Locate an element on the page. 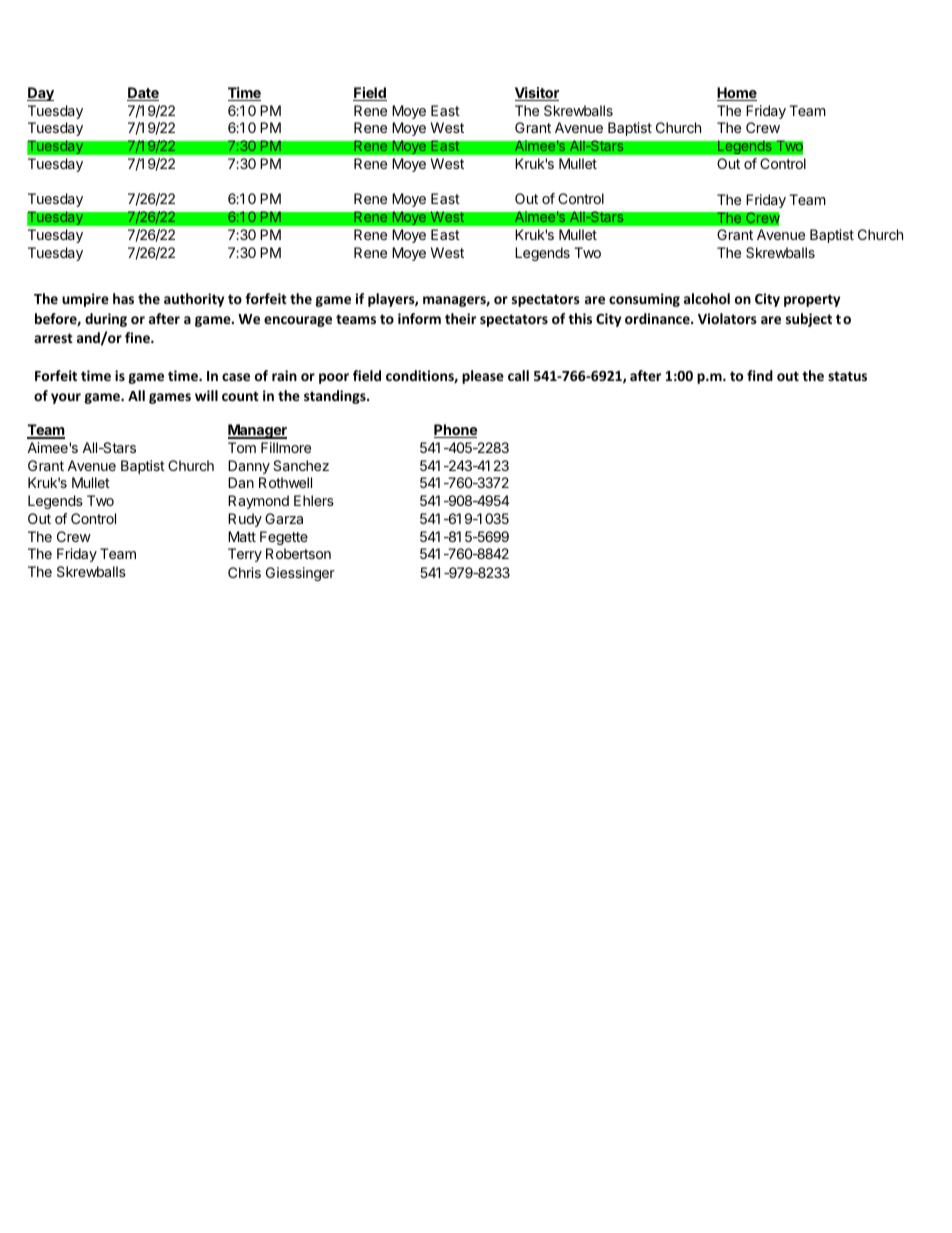  Terry is located at coordinates (245, 555).
